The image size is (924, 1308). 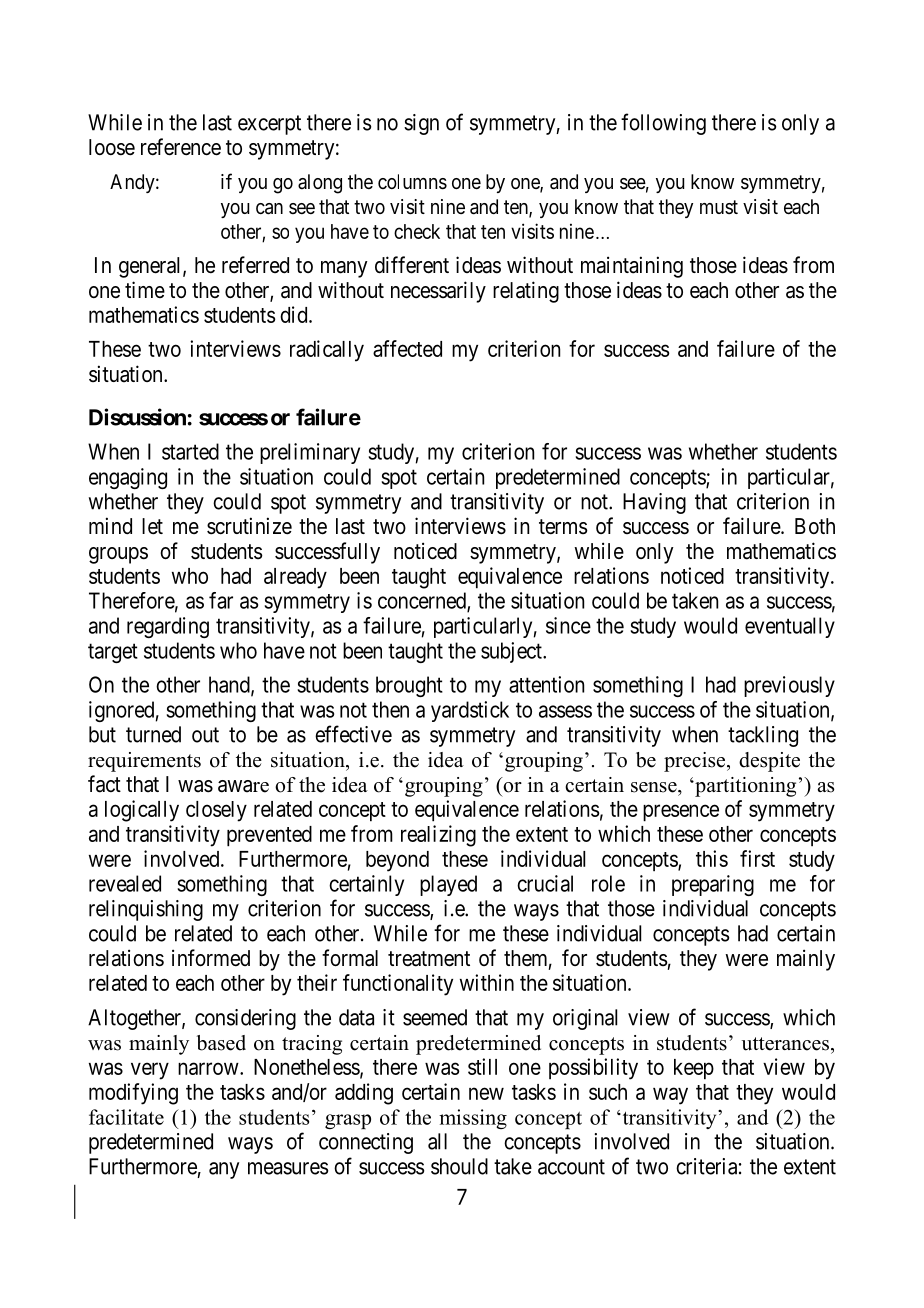 I want to click on reference, so click(x=181, y=147).
